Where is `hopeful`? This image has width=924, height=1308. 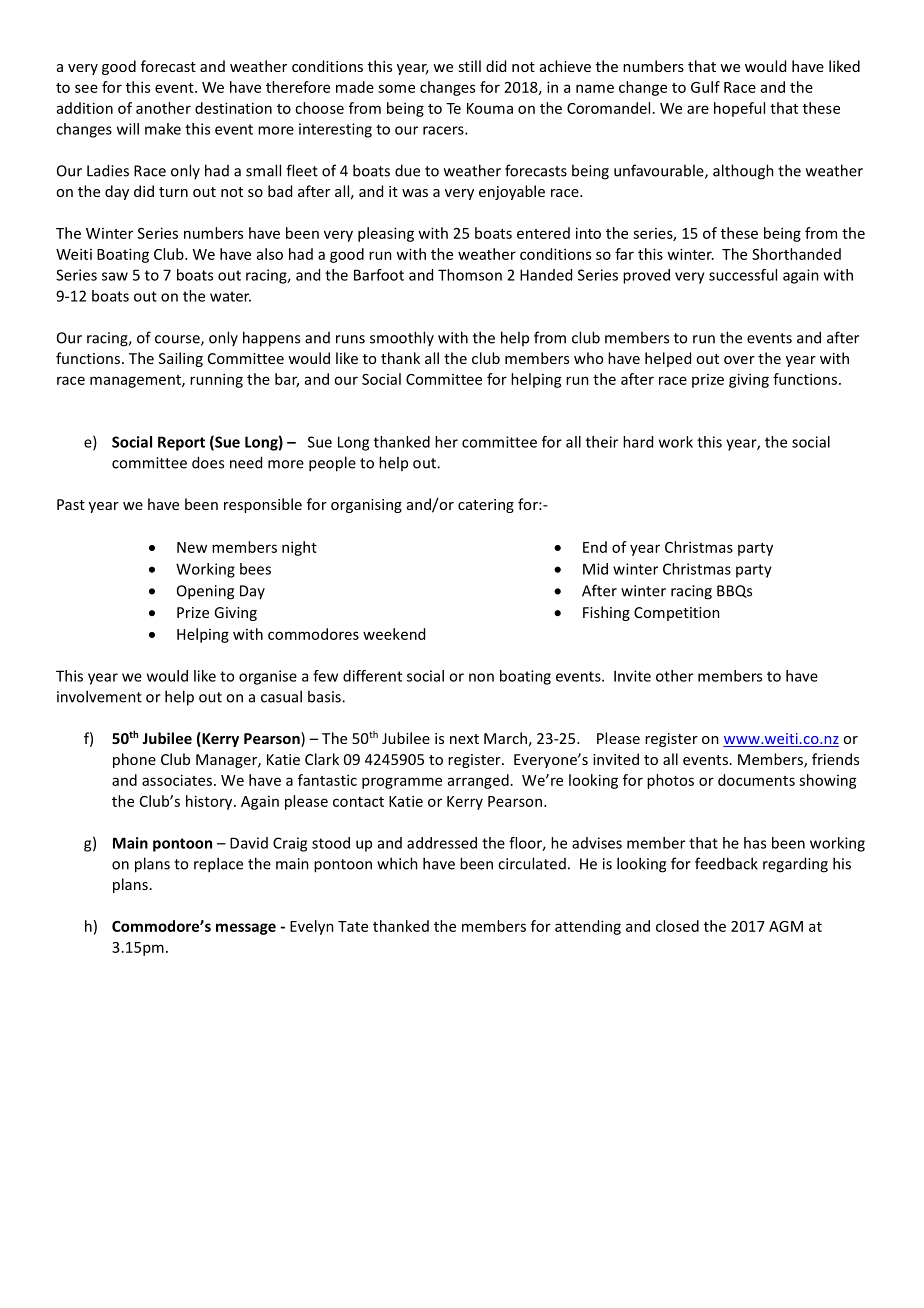
hopeful is located at coordinates (739, 109).
